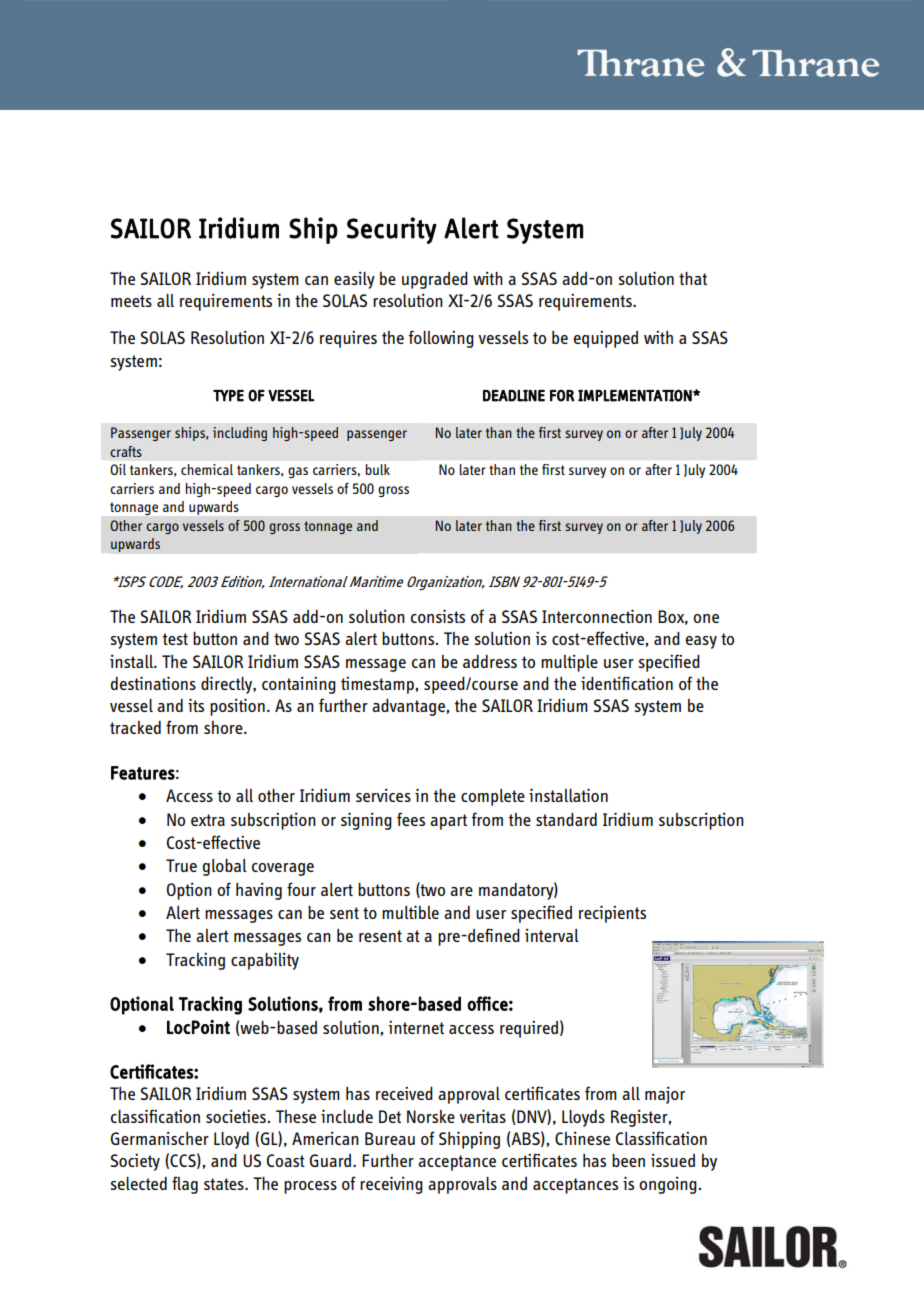 The image size is (924, 1308). What do you see at coordinates (597, 616) in the page?
I see `Interconnection` at bounding box center [597, 616].
